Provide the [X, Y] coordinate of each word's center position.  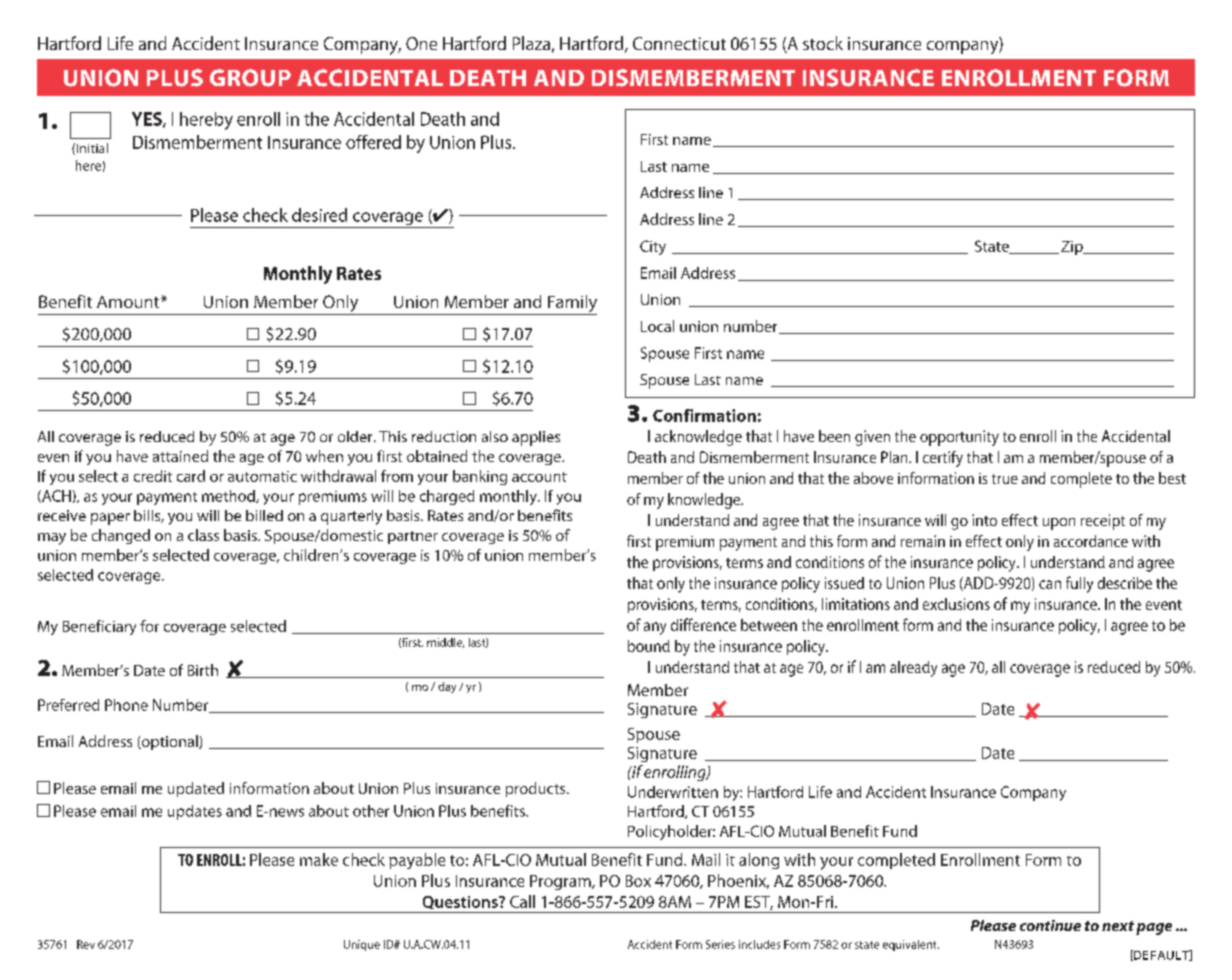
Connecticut [679, 43]
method [229, 496]
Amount [129, 302]
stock [823, 43]
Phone [126, 705]
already [913, 669]
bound [649, 646]
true [1005, 479]
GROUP [250, 78]
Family [571, 305]
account [539, 477]
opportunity [959, 438]
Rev [86, 944]
